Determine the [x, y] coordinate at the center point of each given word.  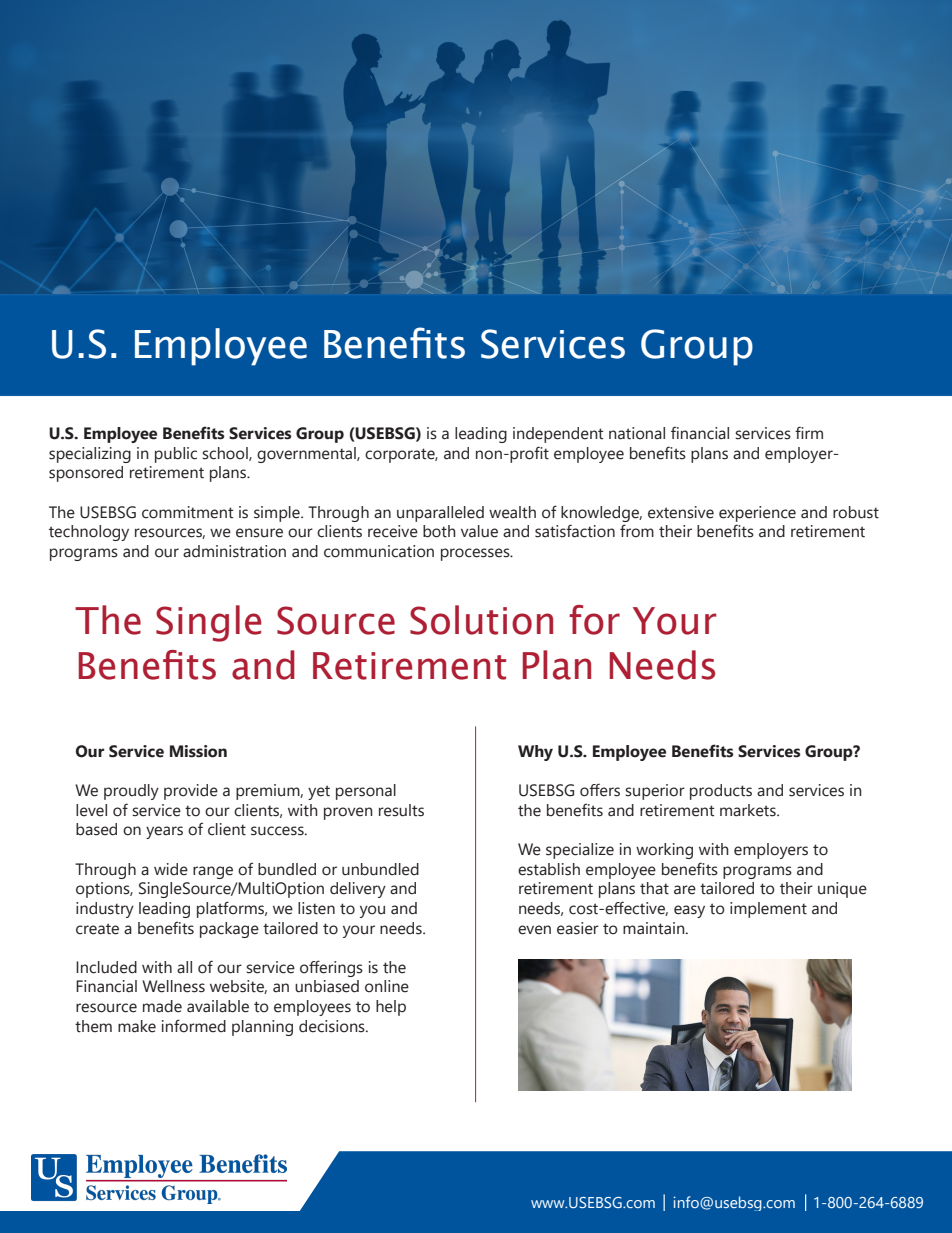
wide [171, 869]
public [176, 455]
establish [549, 869]
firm [809, 432]
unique [842, 890]
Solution [481, 620]
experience [757, 514]
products [721, 792]
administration [234, 551]
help [391, 1008]
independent [558, 435]
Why [535, 753]
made [162, 1006]
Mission [198, 751]
